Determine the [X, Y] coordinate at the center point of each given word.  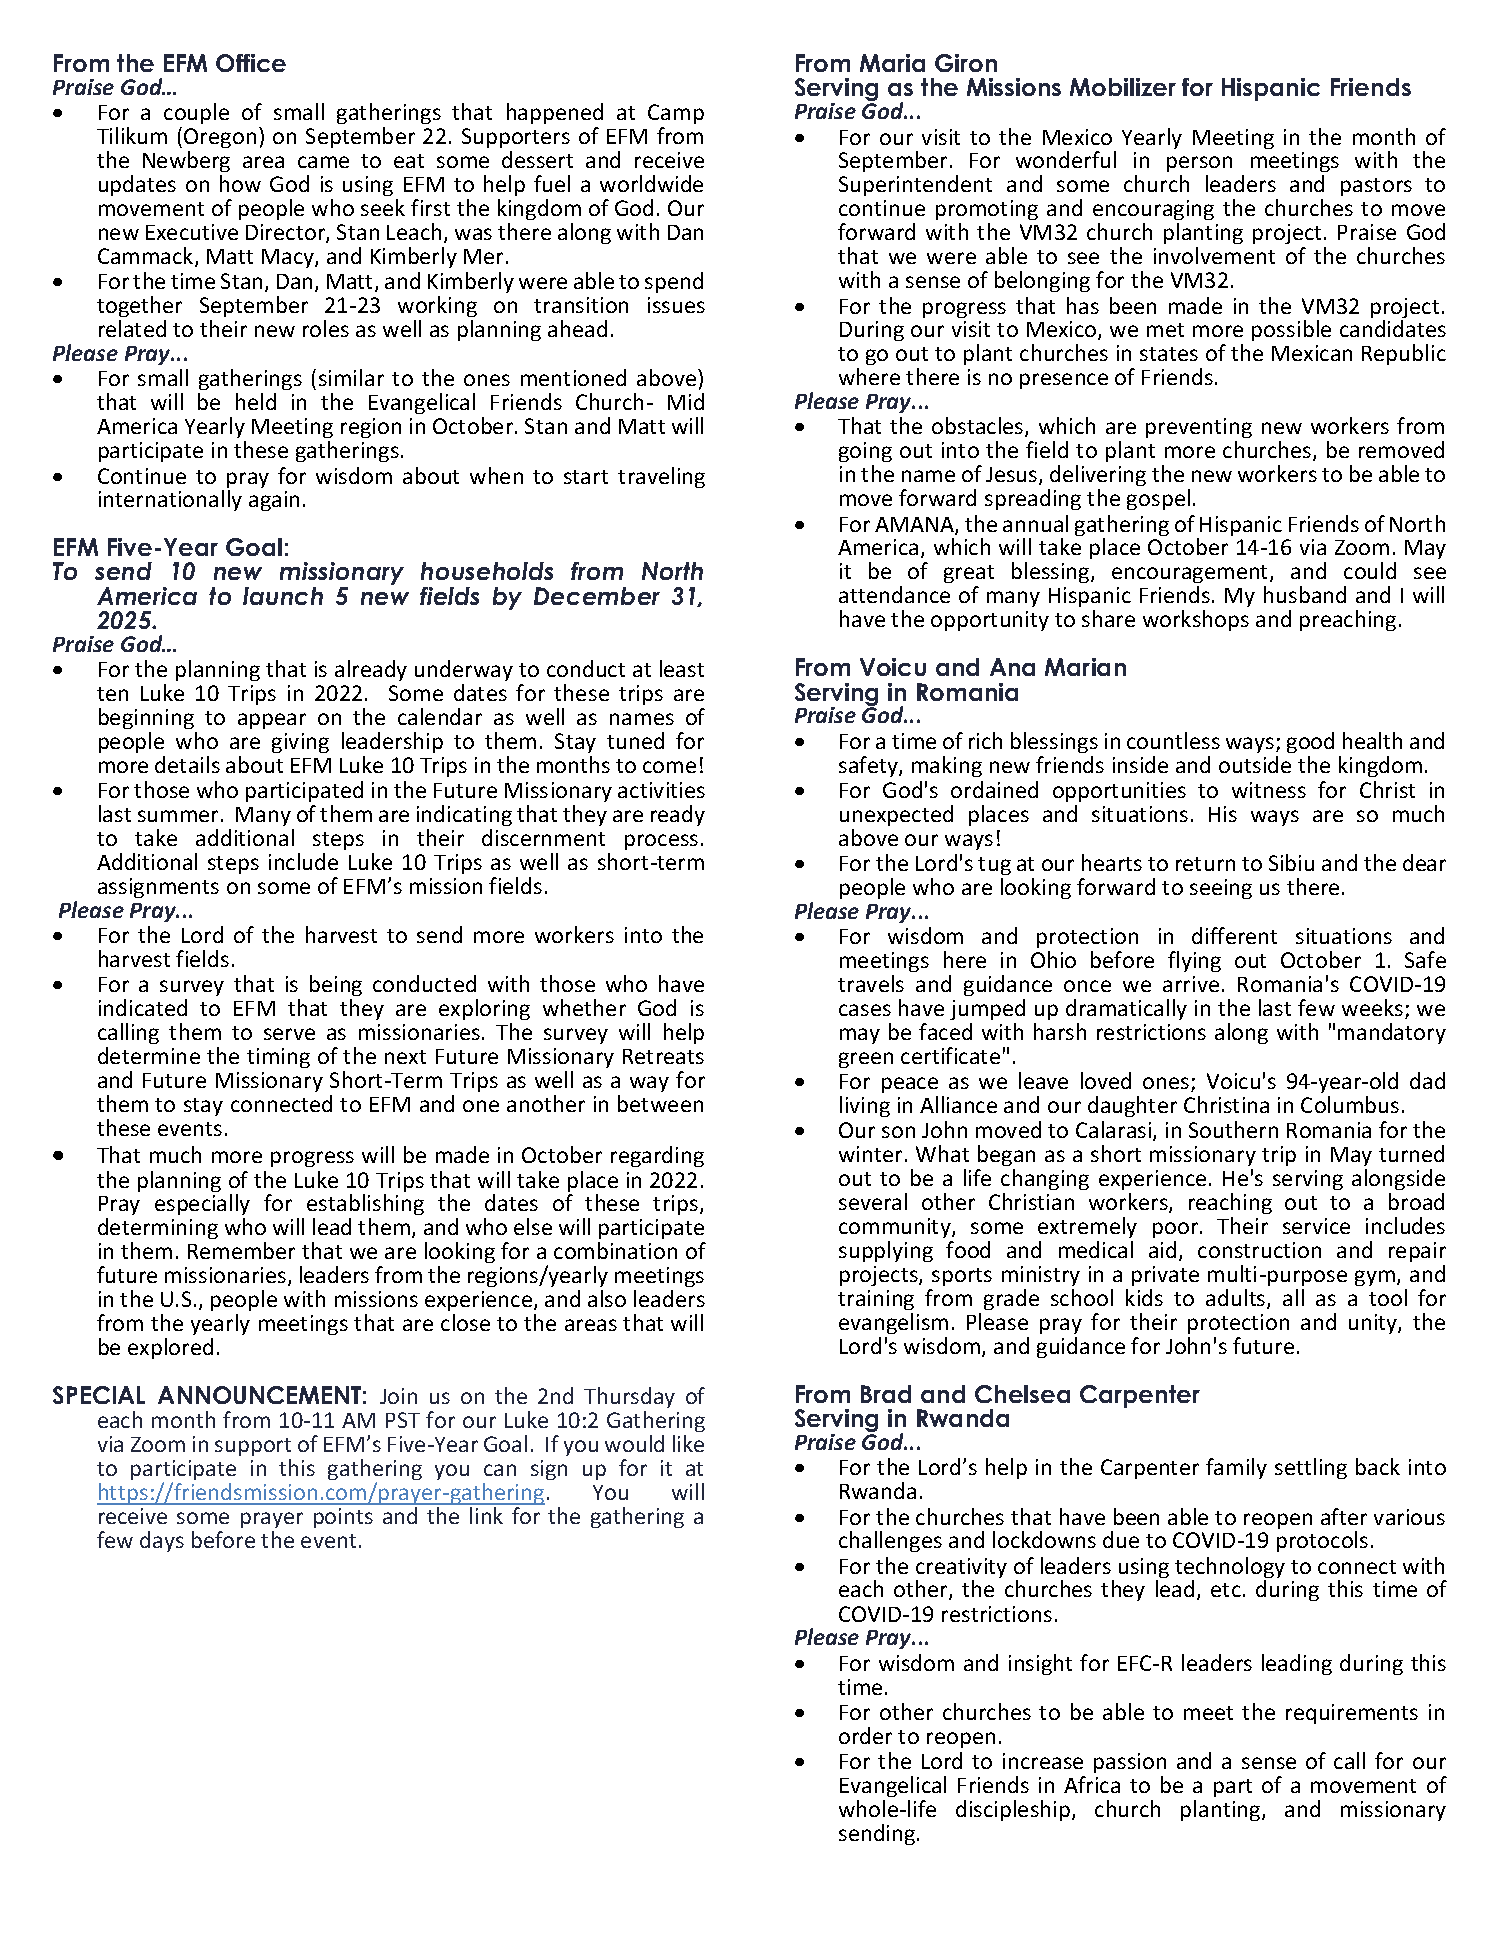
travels [871, 983]
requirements [1352, 1714]
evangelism [893, 1323]
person [1199, 166]
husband [1305, 594]
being [336, 985]
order [865, 1735]
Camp [676, 116]
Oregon [220, 140]
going [865, 454]
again [274, 501]
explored [170, 1348]
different [1234, 935]
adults [1237, 1299]
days [162, 1541]
